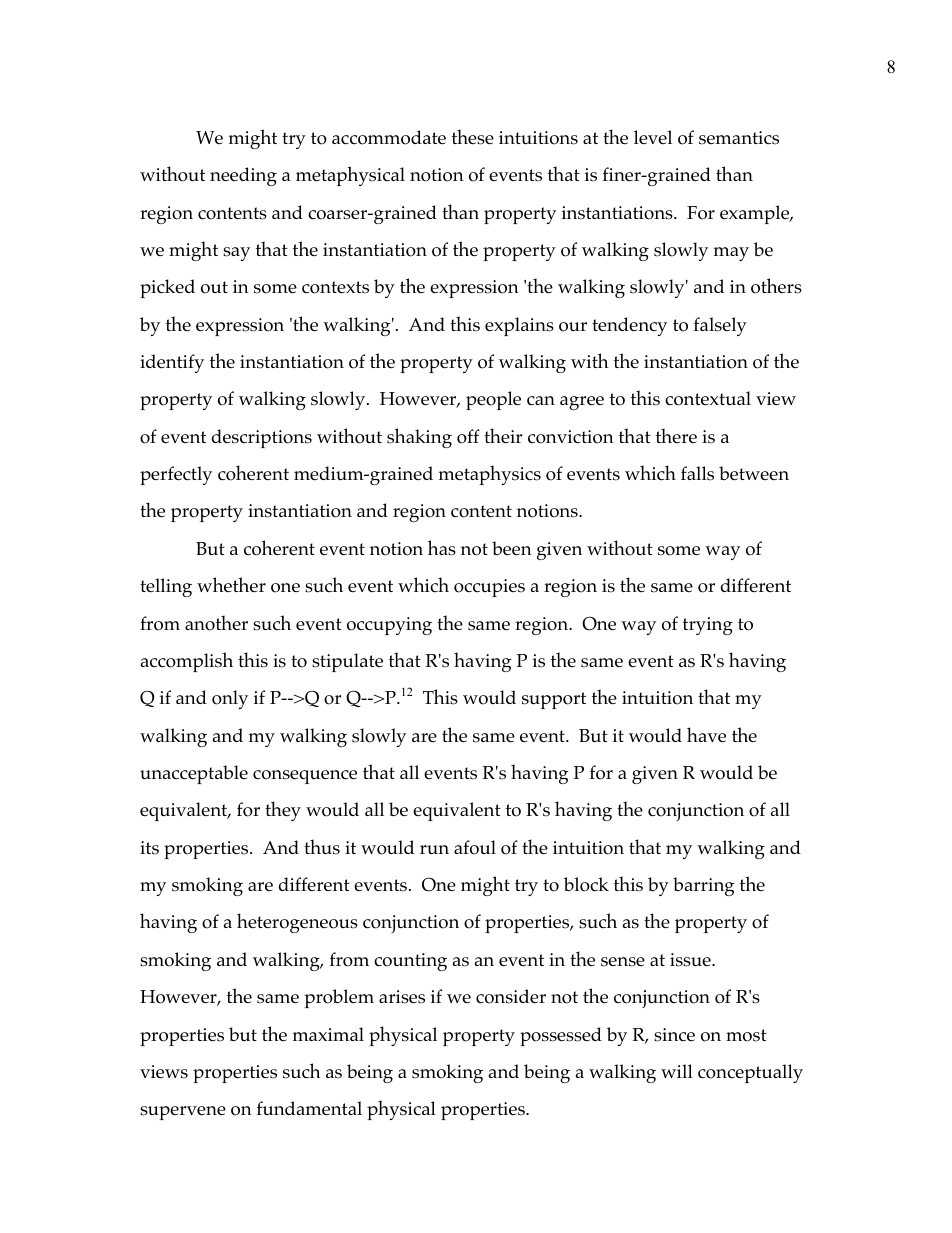 This screenshot has height=1233, width=952. I want to click on possessed, so click(561, 1036).
